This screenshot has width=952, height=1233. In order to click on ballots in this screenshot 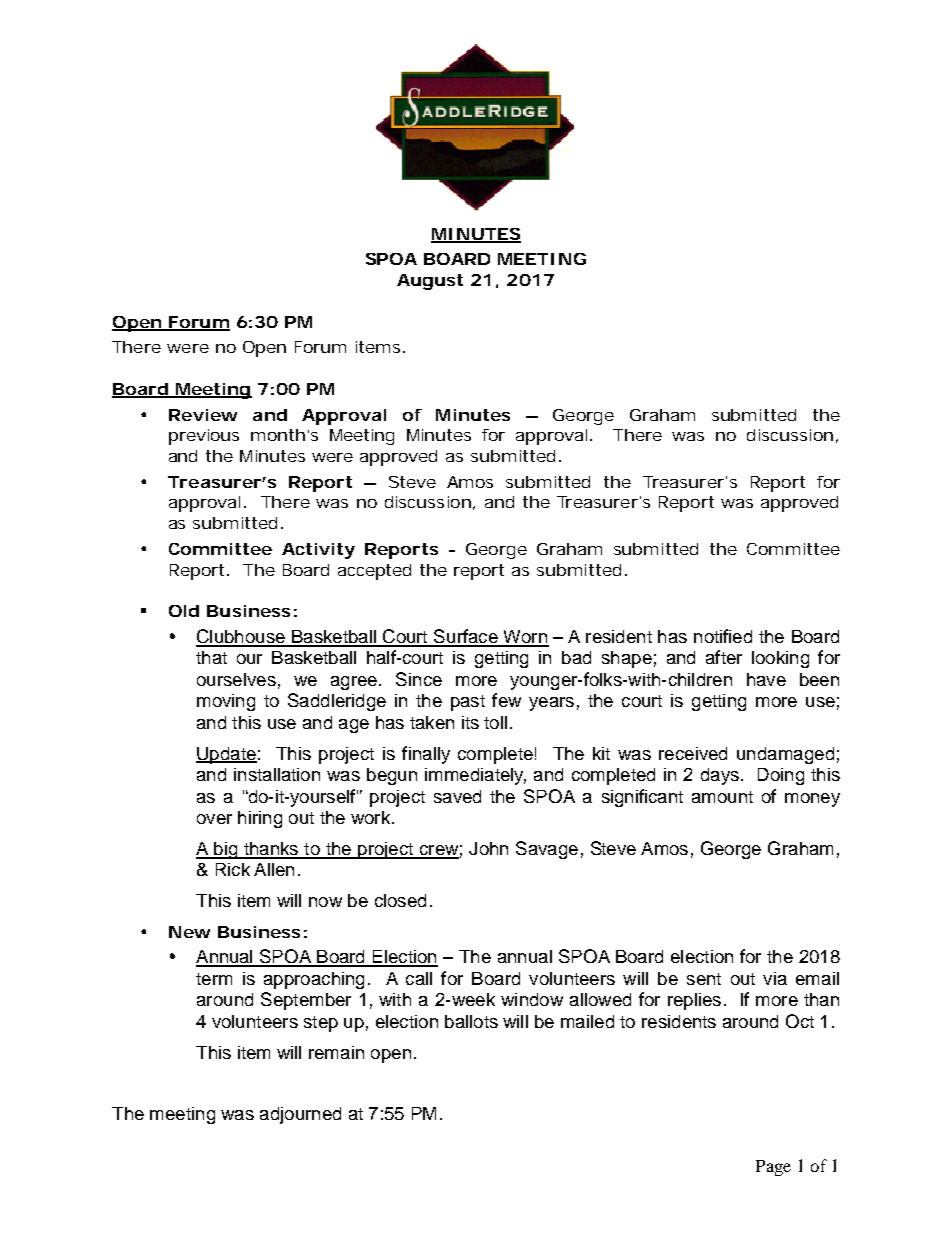, I will do `click(471, 1021)`.
